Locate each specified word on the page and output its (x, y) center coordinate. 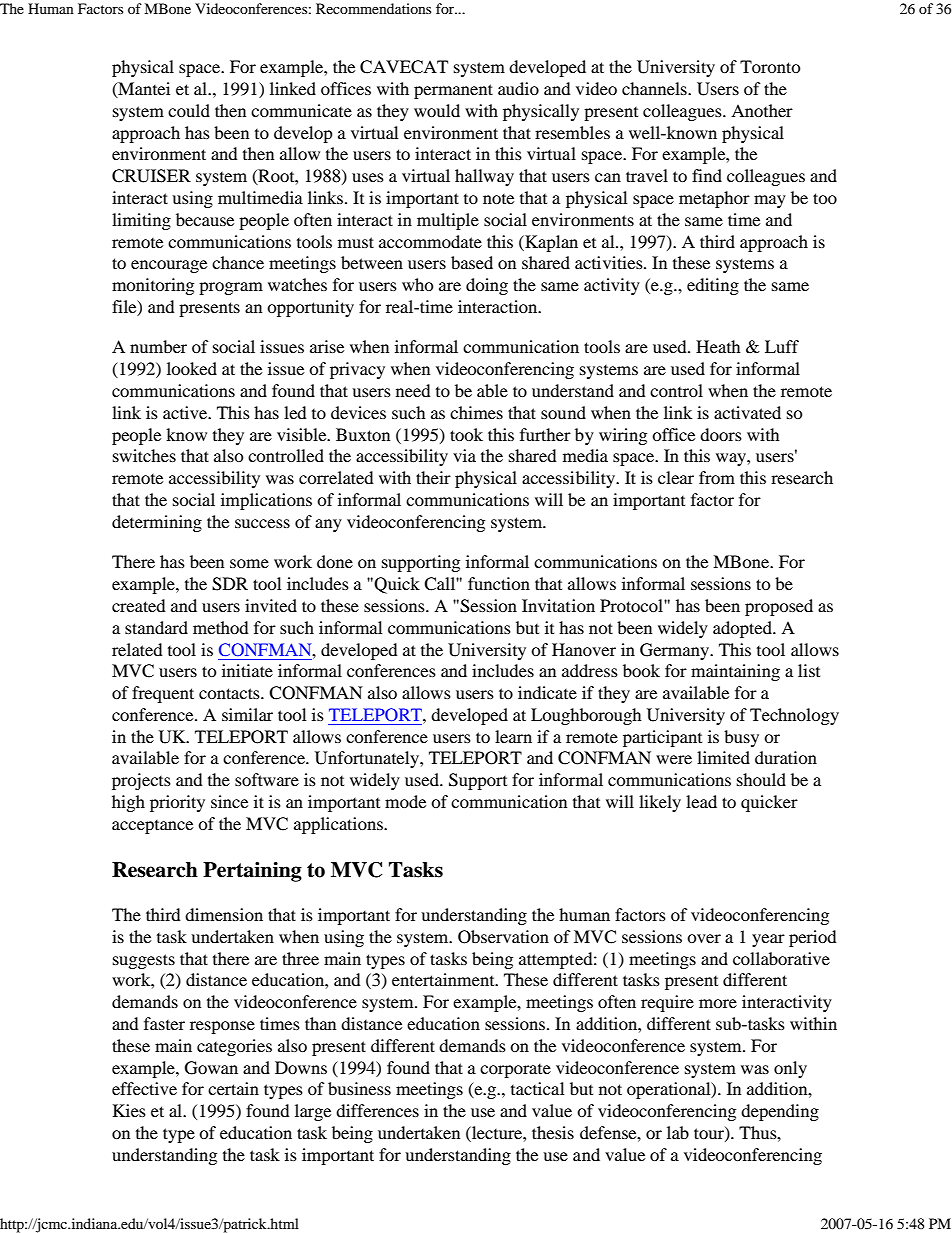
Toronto (770, 66)
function (499, 583)
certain (233, 1088)
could (189, 110)
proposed (779, 607)
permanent (453, 91)
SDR (230, 584)
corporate (515, 1071)
